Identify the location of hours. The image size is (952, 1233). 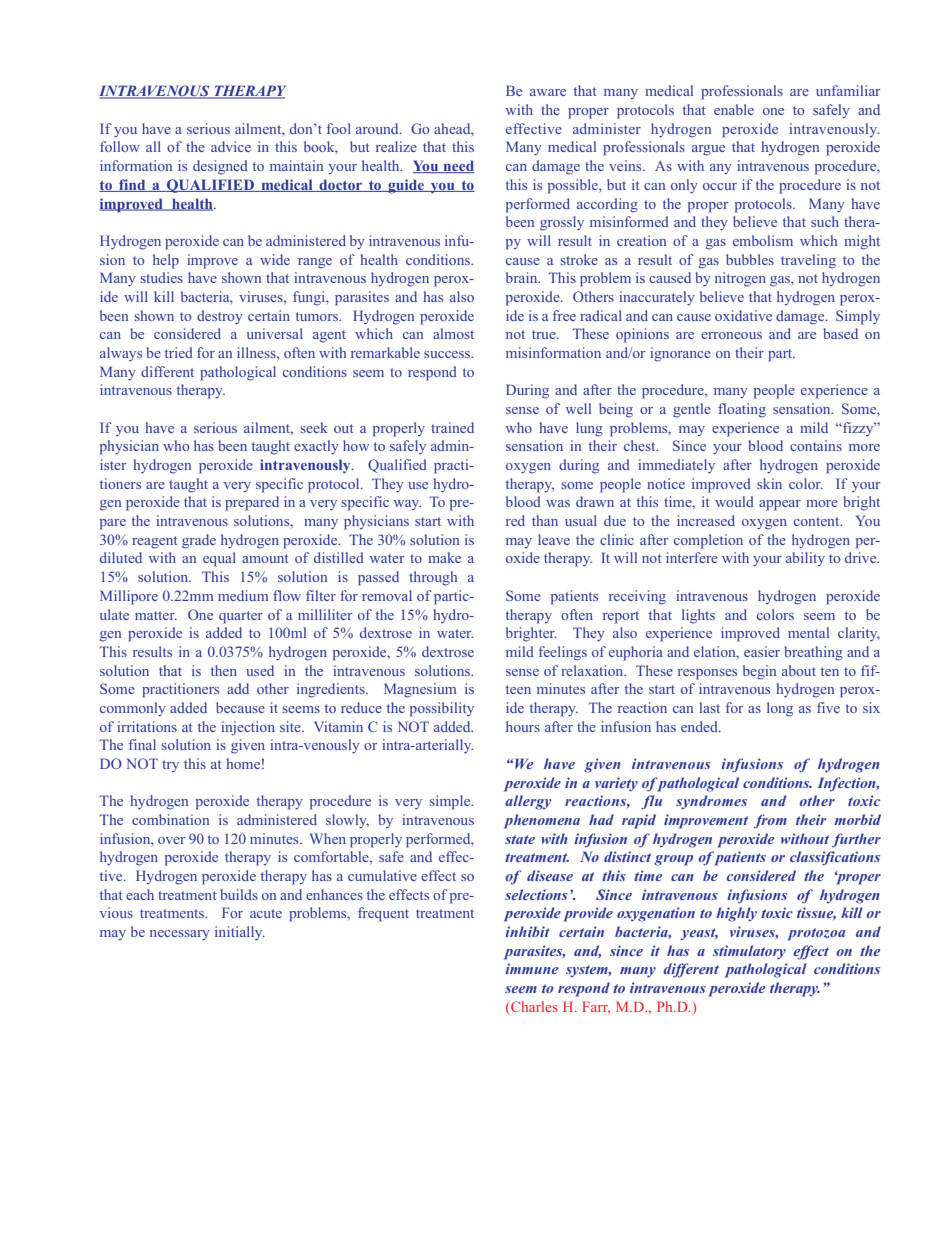
(523, 726).
